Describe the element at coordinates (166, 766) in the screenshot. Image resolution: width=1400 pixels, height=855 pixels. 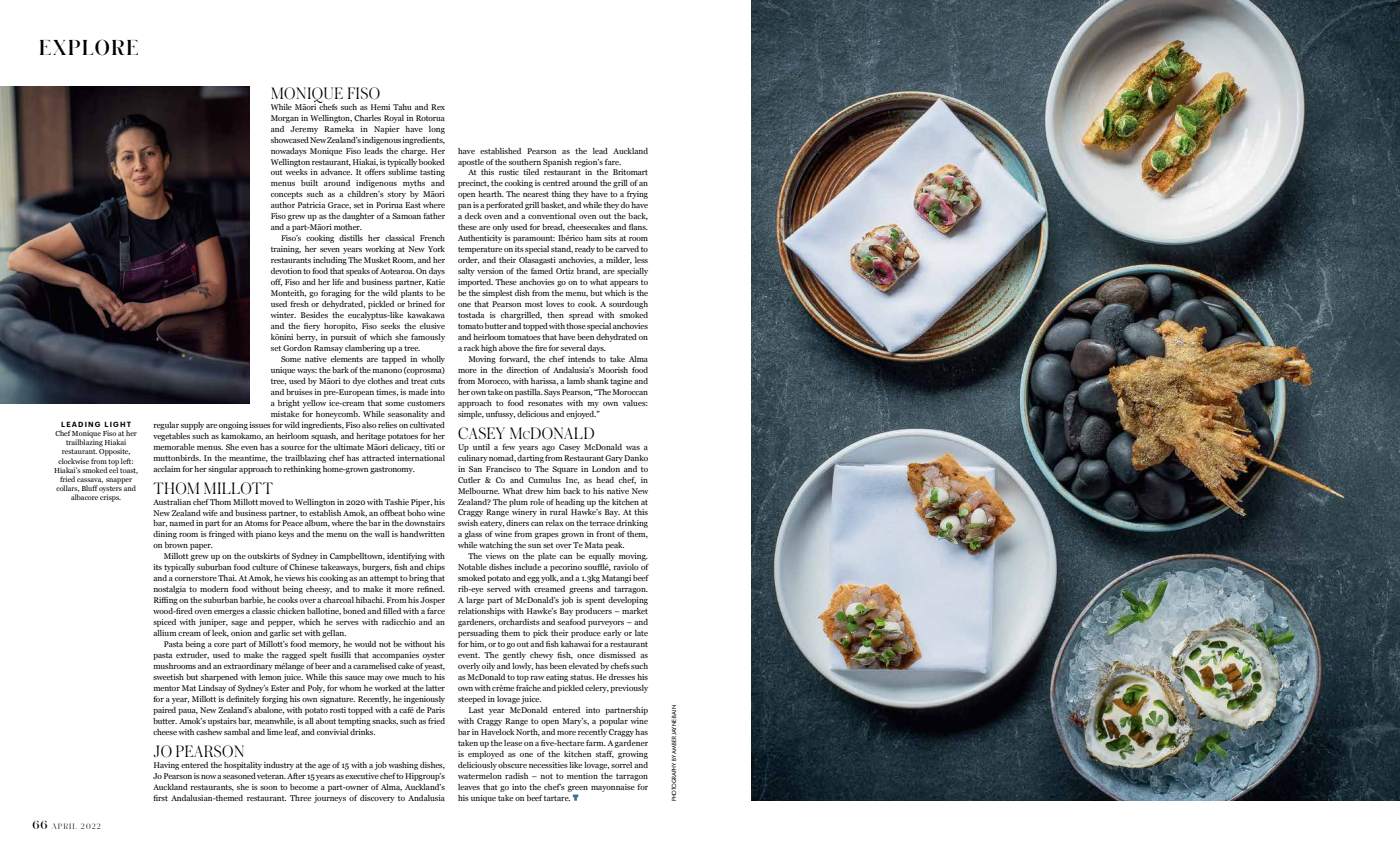
I see `Having` at that location.
